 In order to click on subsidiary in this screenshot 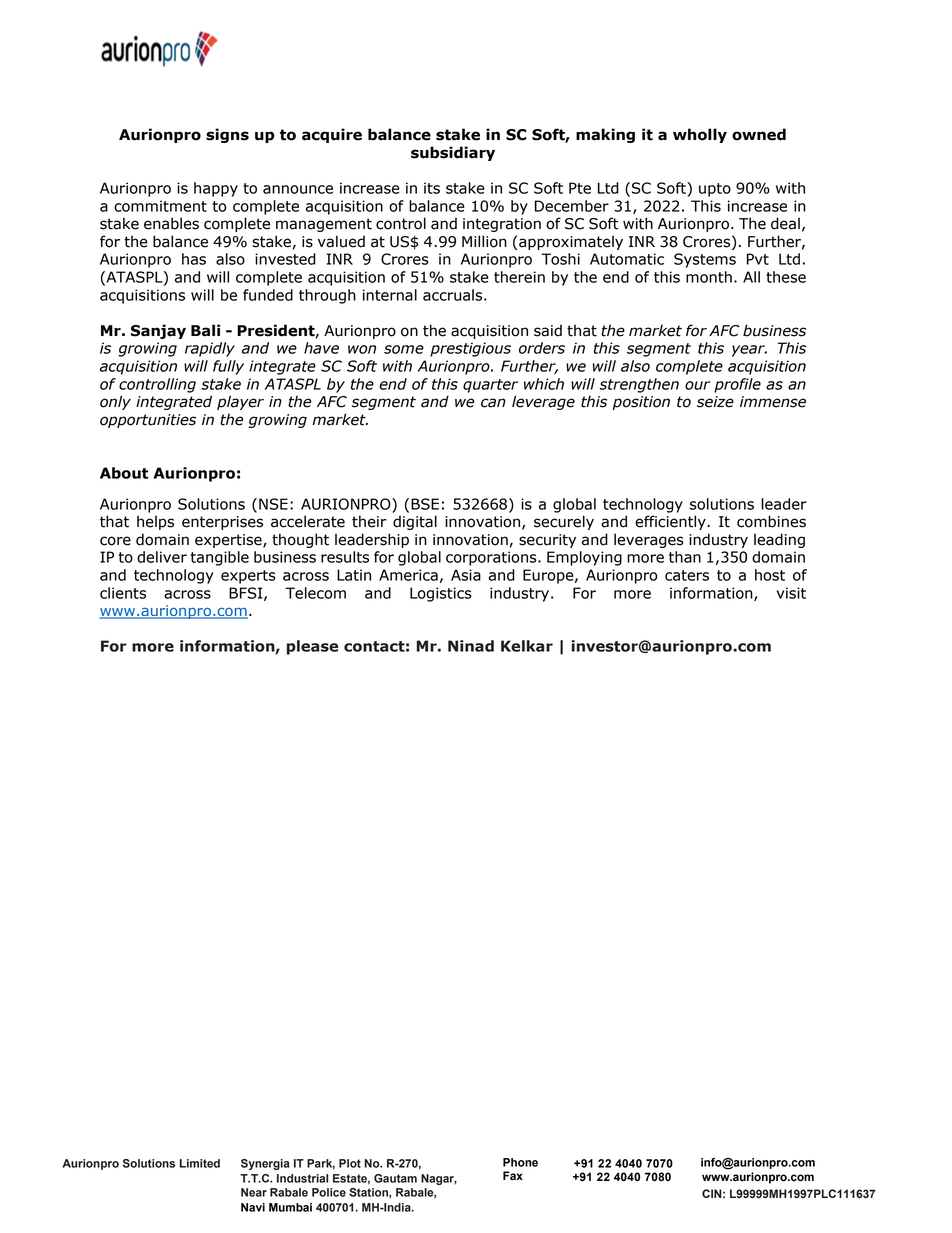, I will do `click(453, 153)`.
